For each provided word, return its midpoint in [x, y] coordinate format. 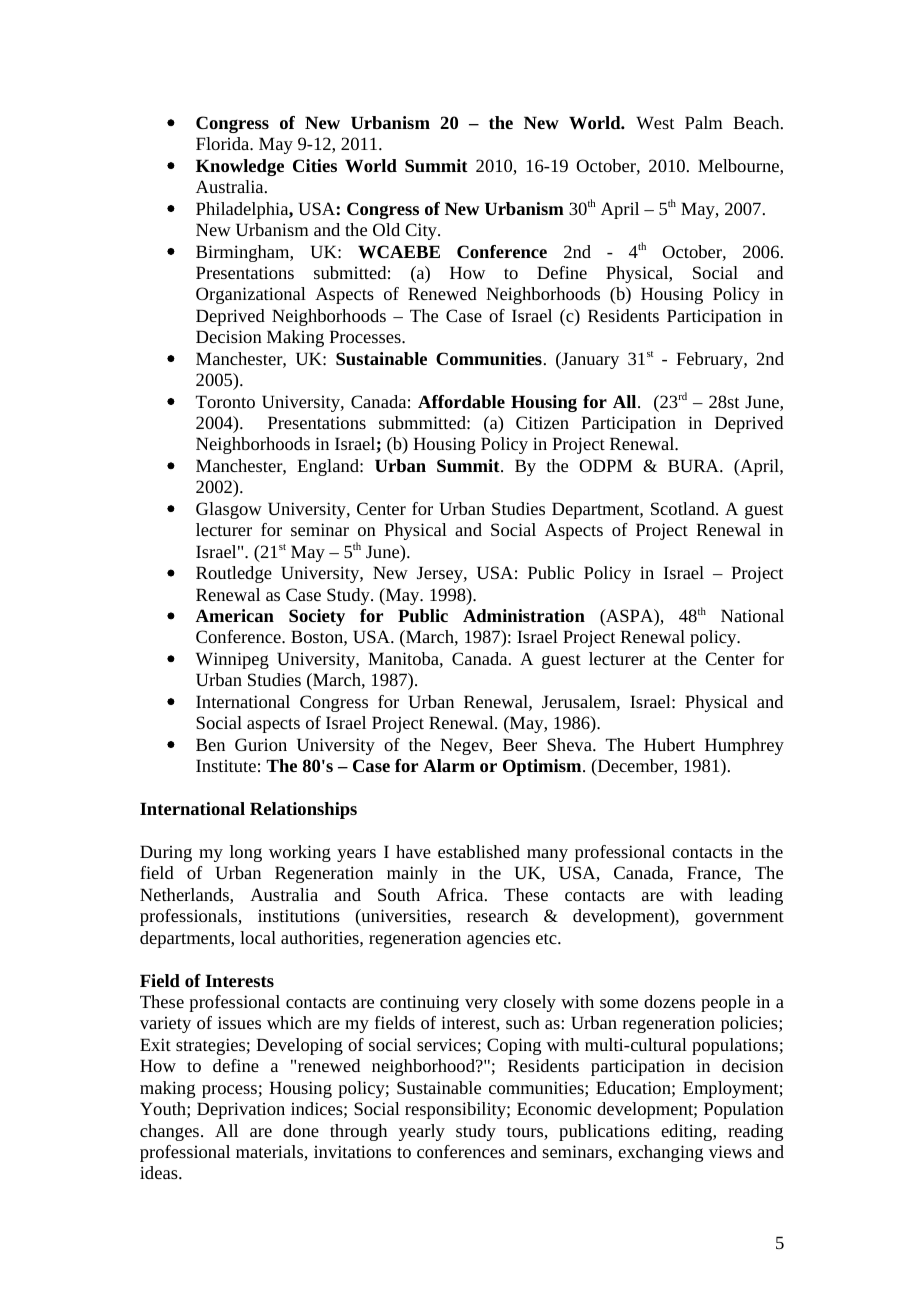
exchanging [660, 1153]
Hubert [669, 744]
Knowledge [240, 167]
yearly [422, 1132]
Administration [524, 615]
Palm [704, 122]
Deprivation [241, 1110]
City [422, 231]
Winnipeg [232, 660]
